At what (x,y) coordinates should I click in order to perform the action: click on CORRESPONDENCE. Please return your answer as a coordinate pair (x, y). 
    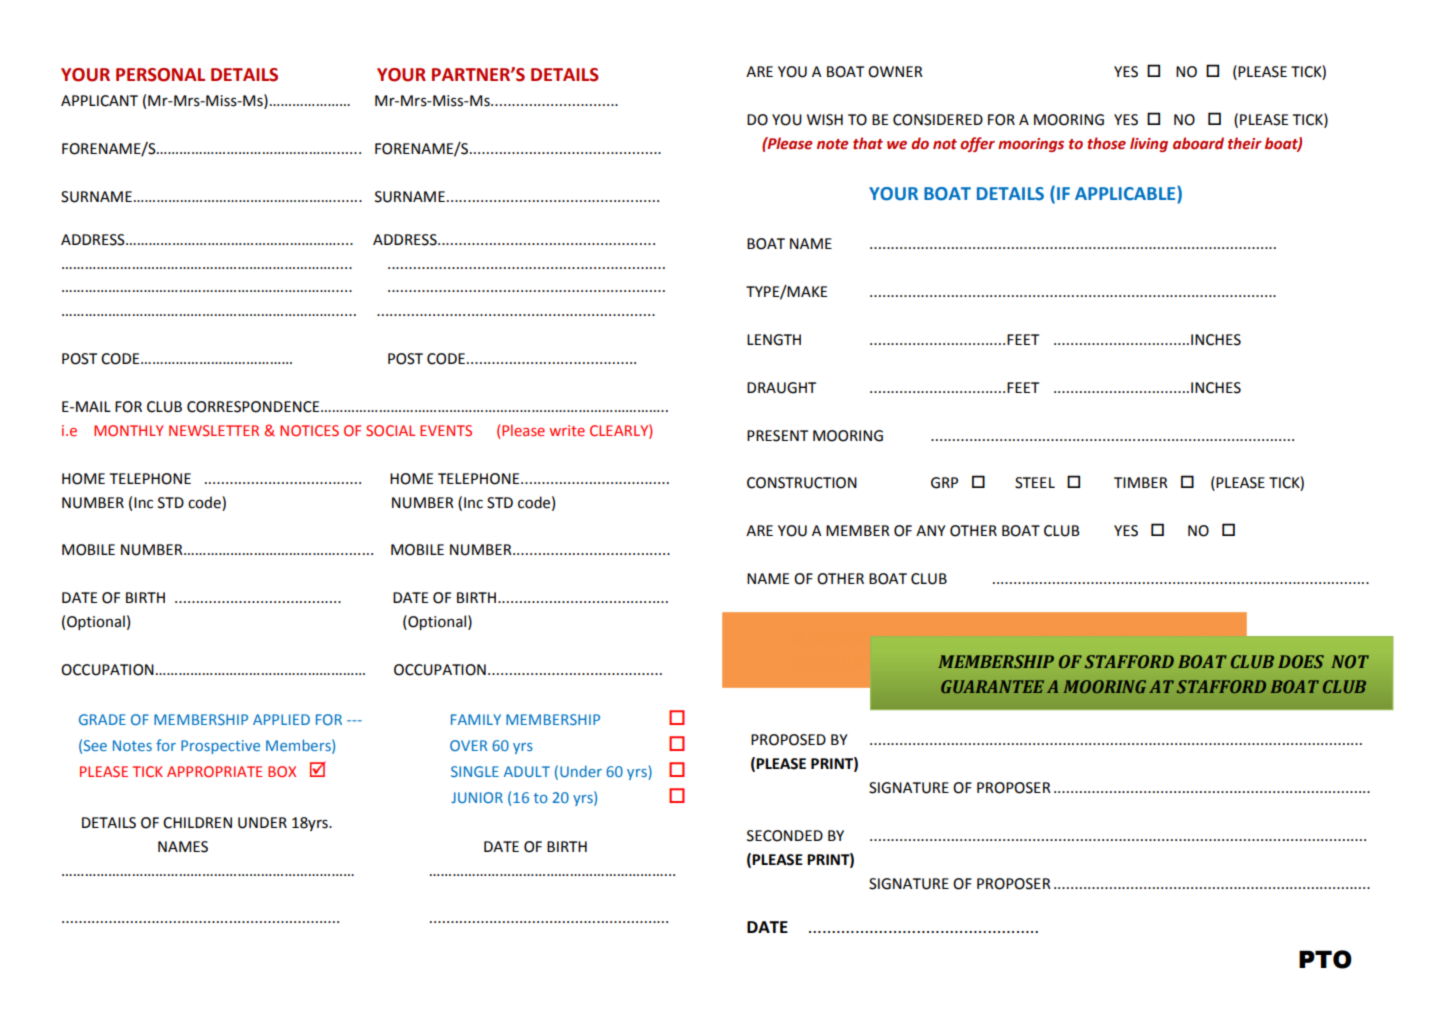
    Looking at the image, I should click on (254, 407).
